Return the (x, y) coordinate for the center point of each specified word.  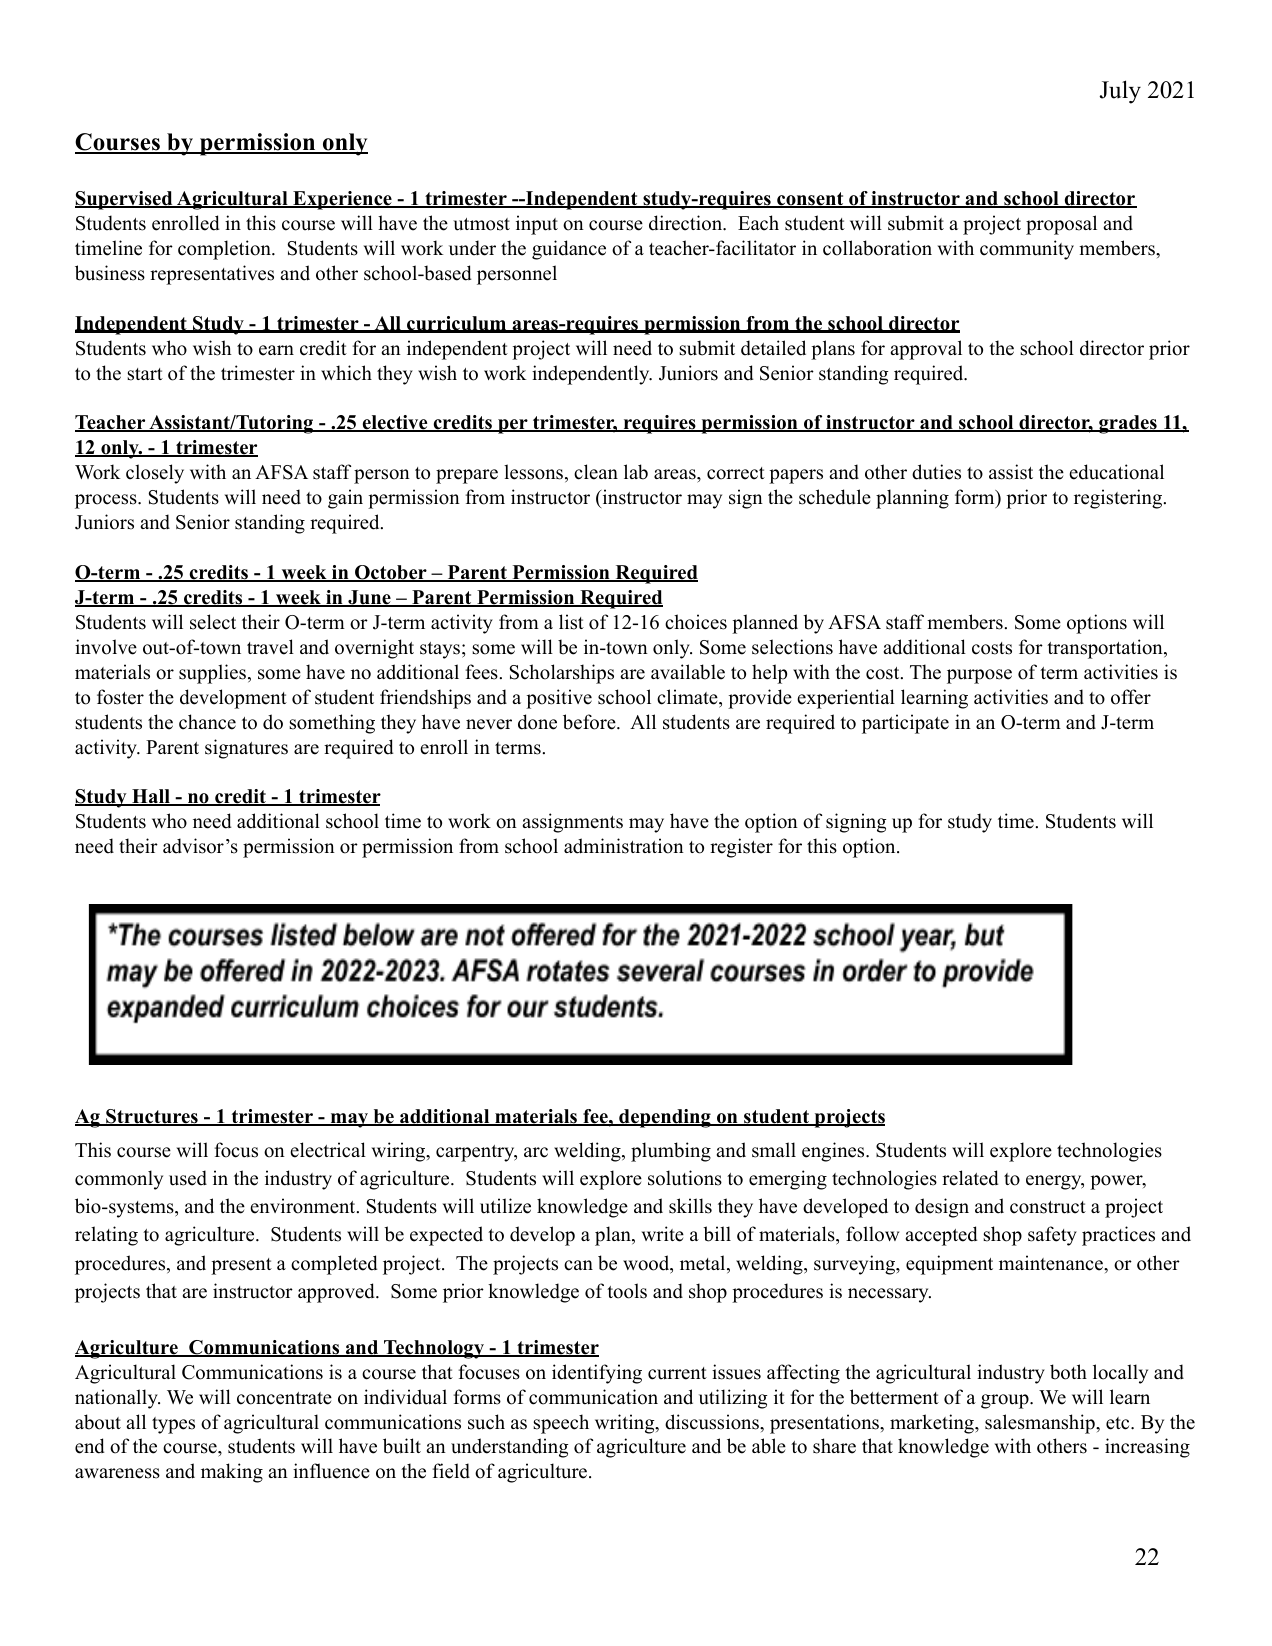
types (173, 1425)
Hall (151, 797)
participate (905, 724)
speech (561, 1424)
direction (687, 223)
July (1120, 92)
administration (624, 846)
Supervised (125, 200)
